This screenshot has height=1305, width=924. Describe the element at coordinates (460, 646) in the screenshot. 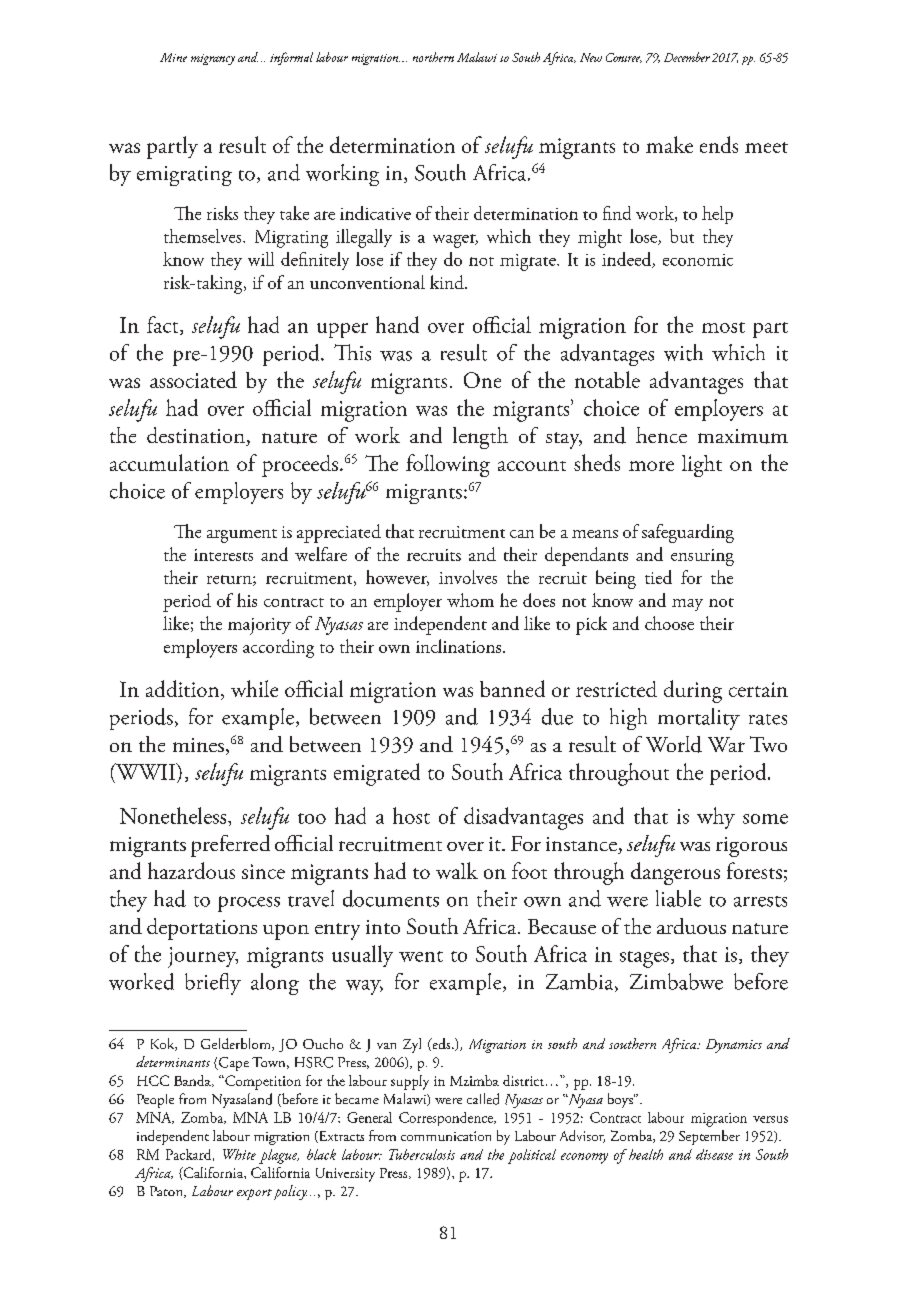

I see `inclinations` at that location.
